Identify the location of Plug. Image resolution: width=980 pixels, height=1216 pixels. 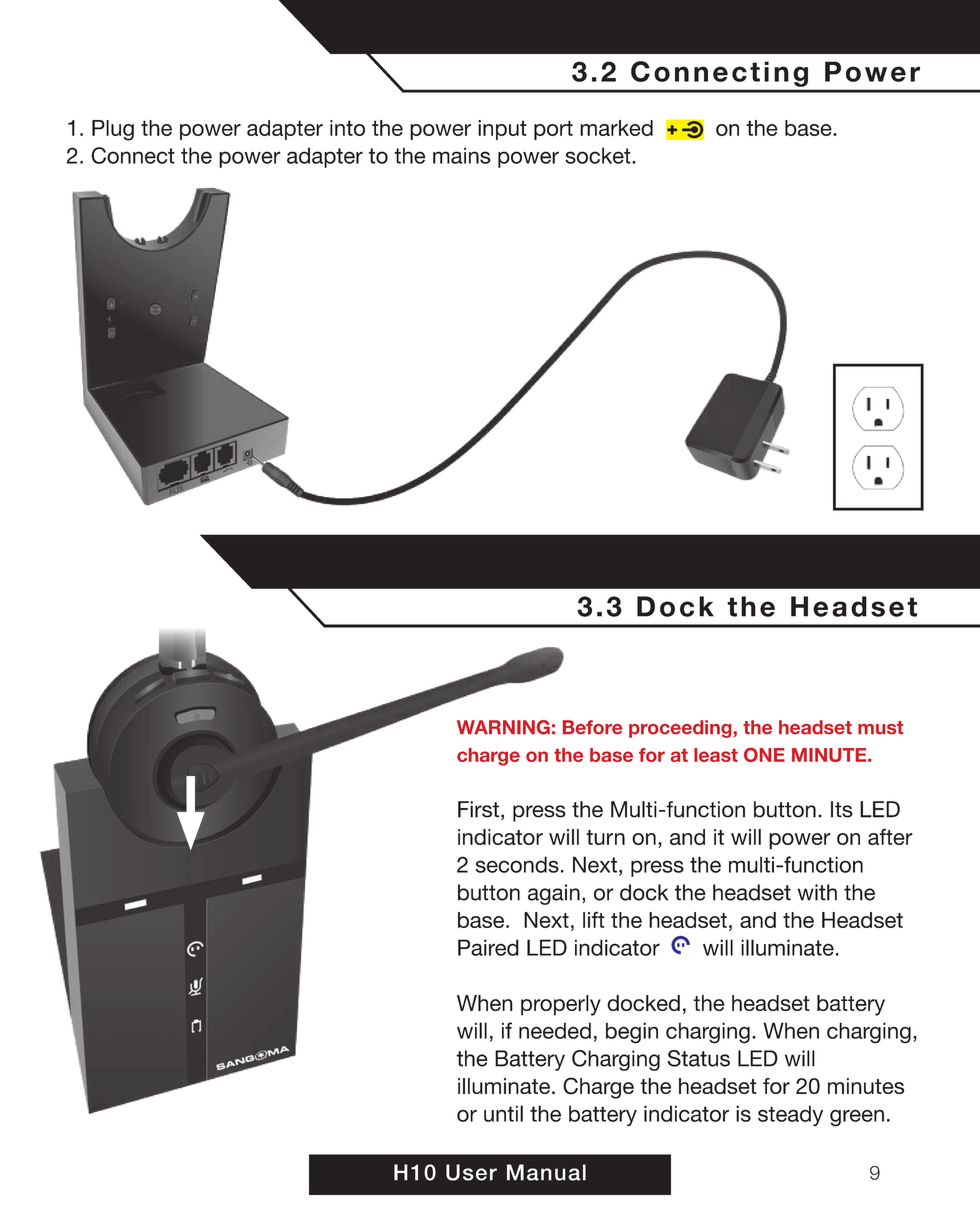
(113, 130).
